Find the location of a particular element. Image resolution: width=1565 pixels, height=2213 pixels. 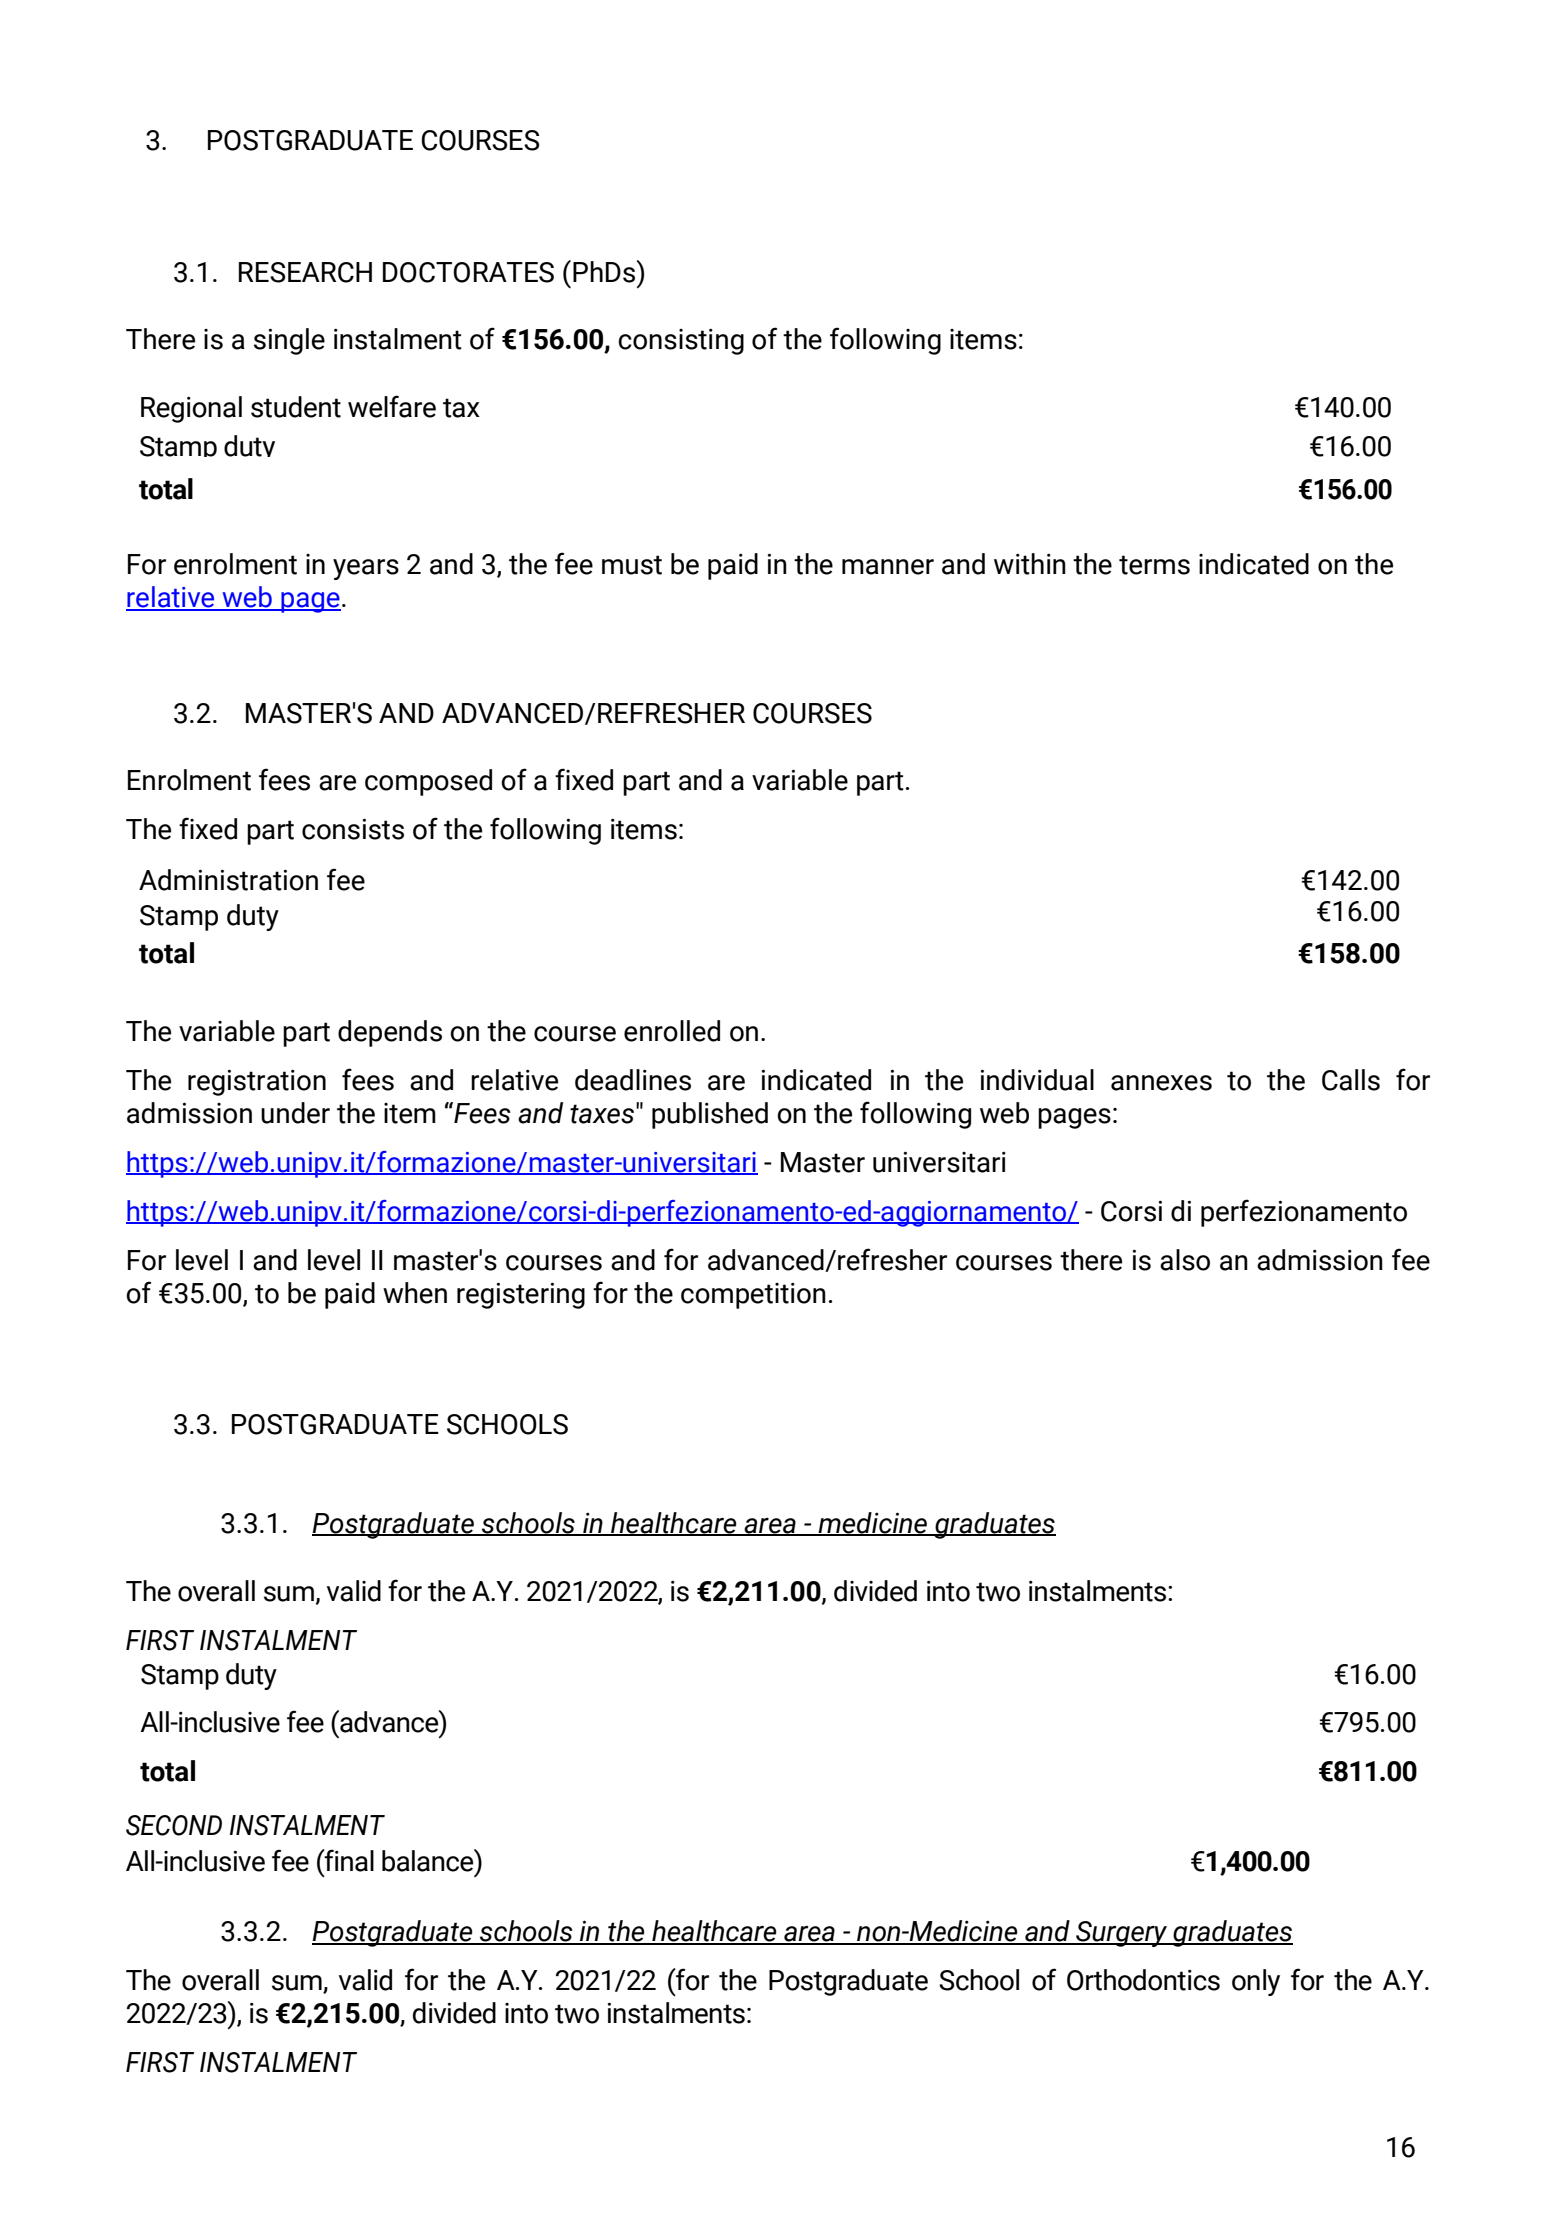

single is located at coordinates (289, 341).
